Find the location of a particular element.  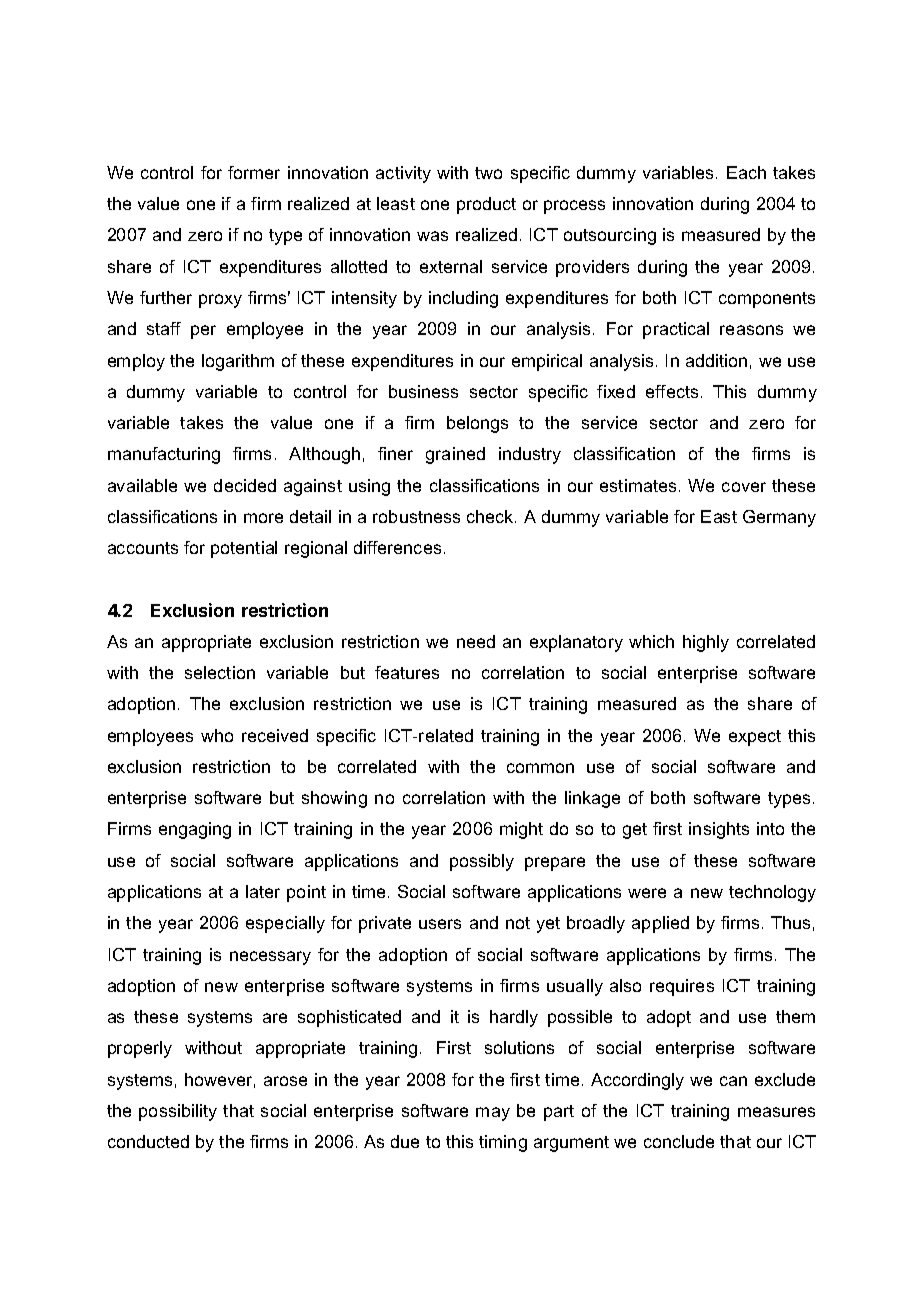

Each is located at coordinates (746, 172).
